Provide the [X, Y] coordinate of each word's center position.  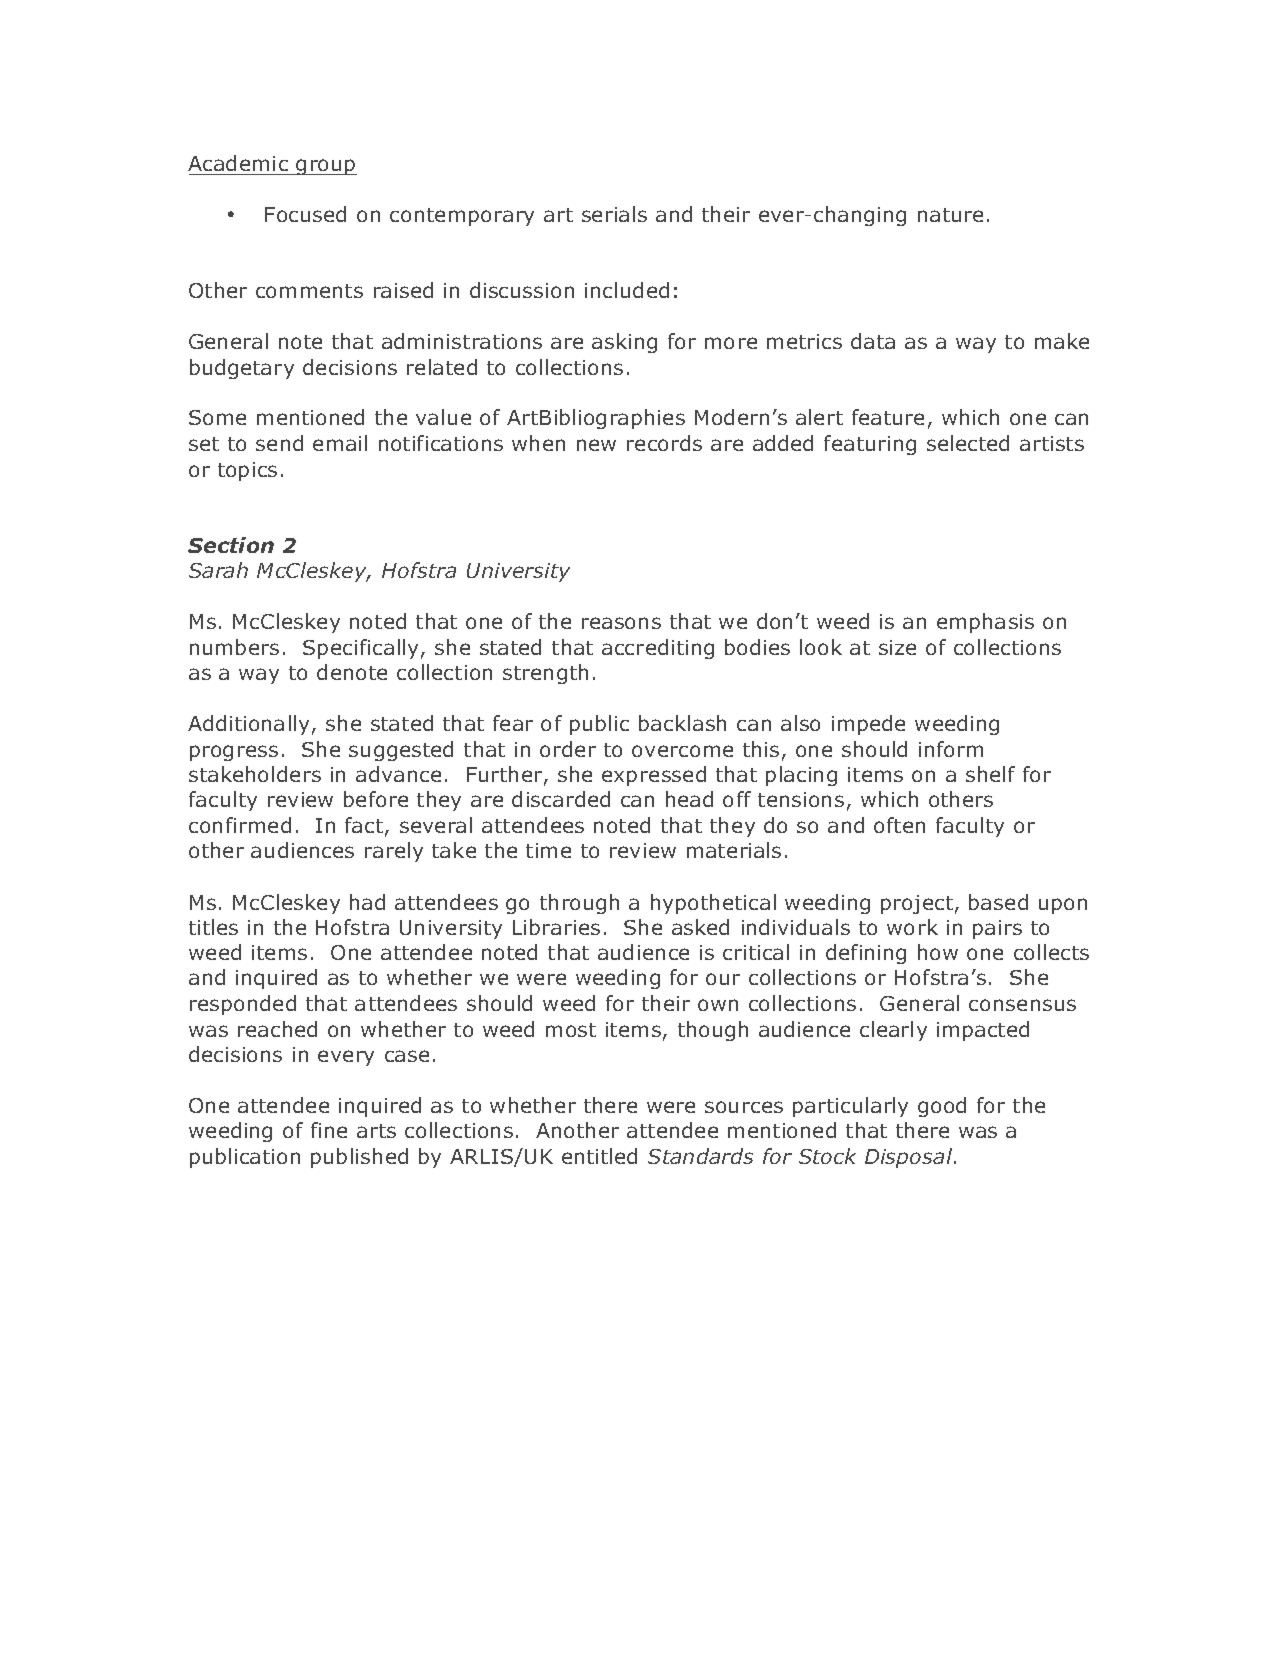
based [998, 902]
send [279, 443]
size [897, 647]
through [579, 904]
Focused [305, 214]
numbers [234, 647]
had [367, 902]
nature [950, 215]
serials [614, 214]
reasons [621, 623]
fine [329, 1130]
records [664, 443]
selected [968, 443]
